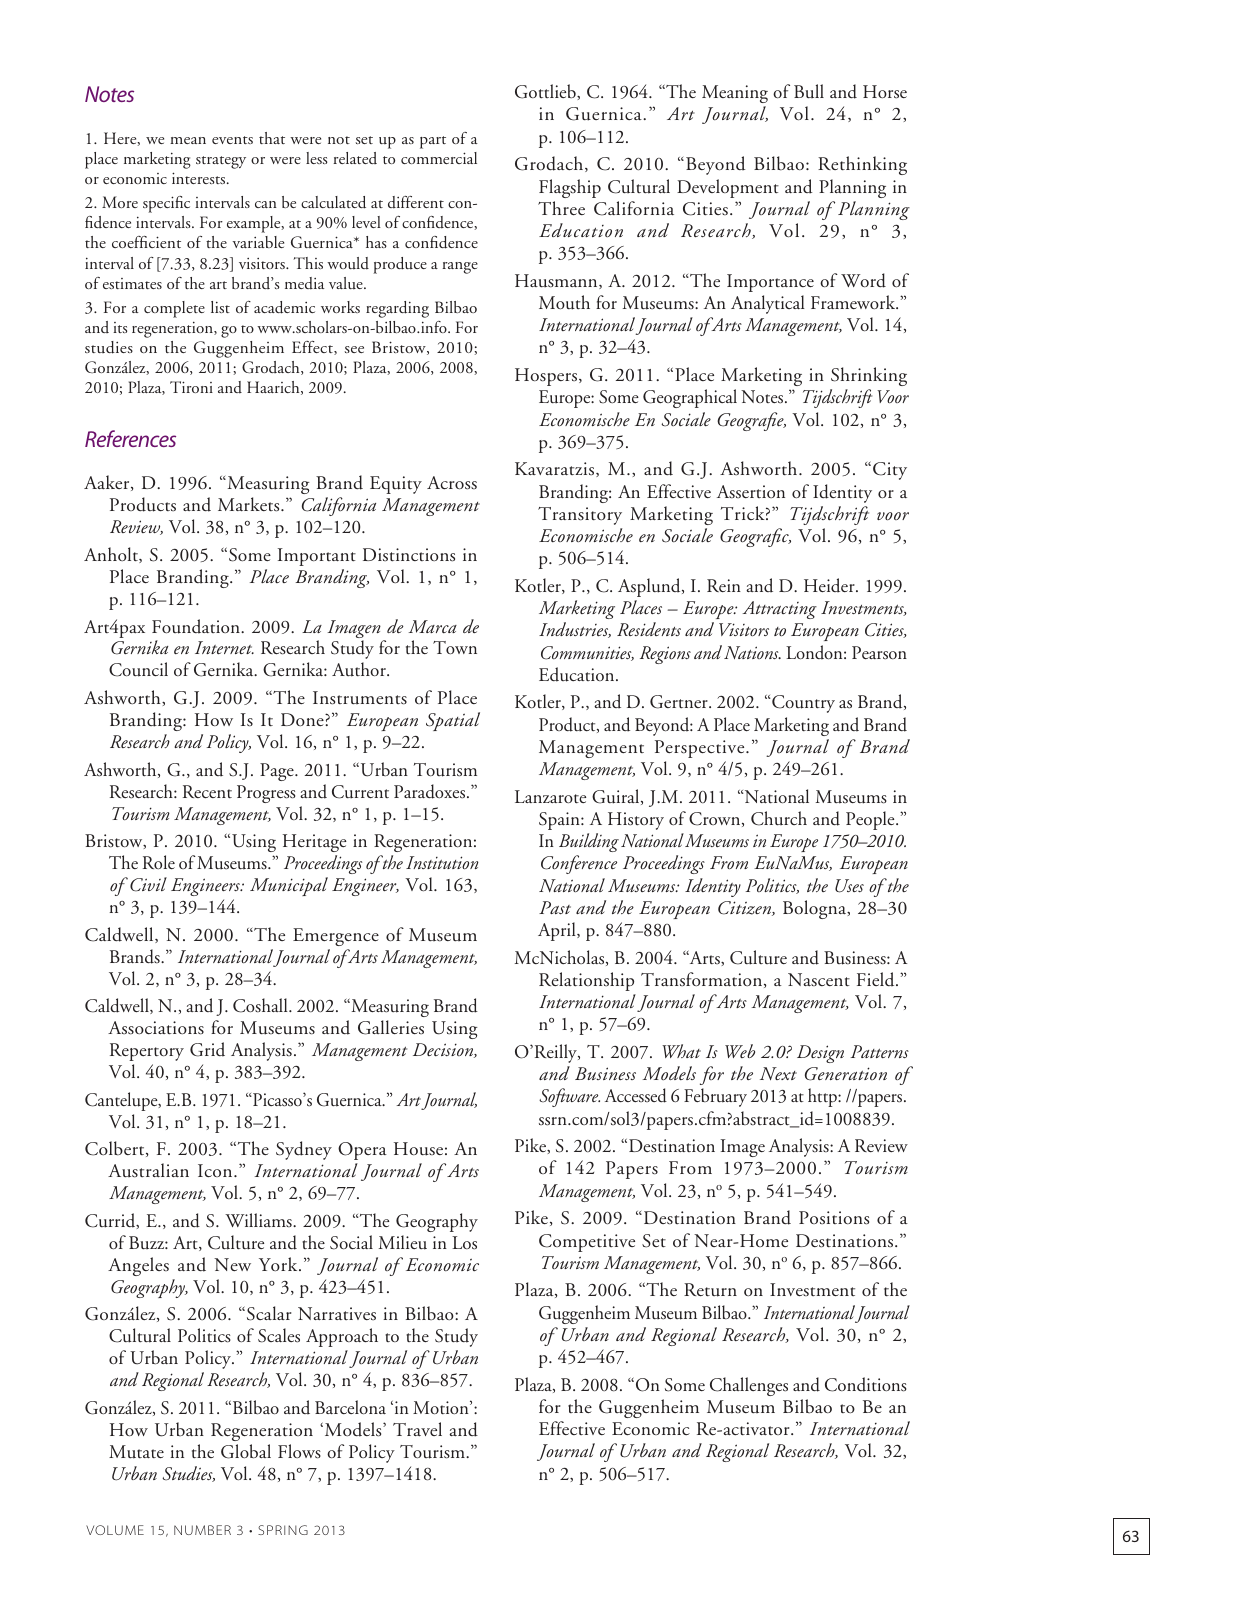  Describe the element at coordinates (464, 1243) in the screenshot. I see `Los` at that location.
